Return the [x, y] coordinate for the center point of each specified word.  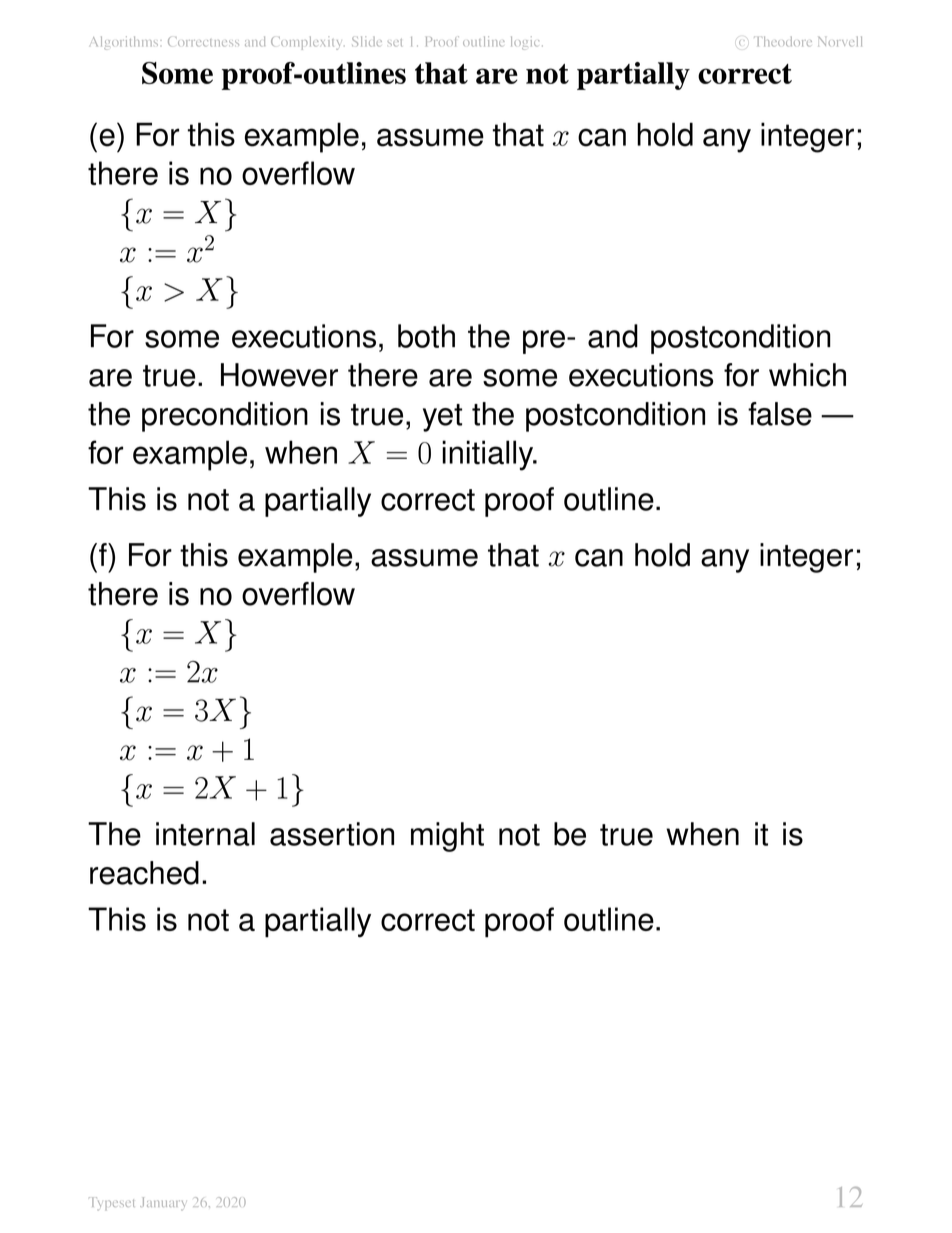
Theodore [784, 41]
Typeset [111, 1204]
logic [525, 43]
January [162, 1203]
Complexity [305, 43]
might [447, 837]
